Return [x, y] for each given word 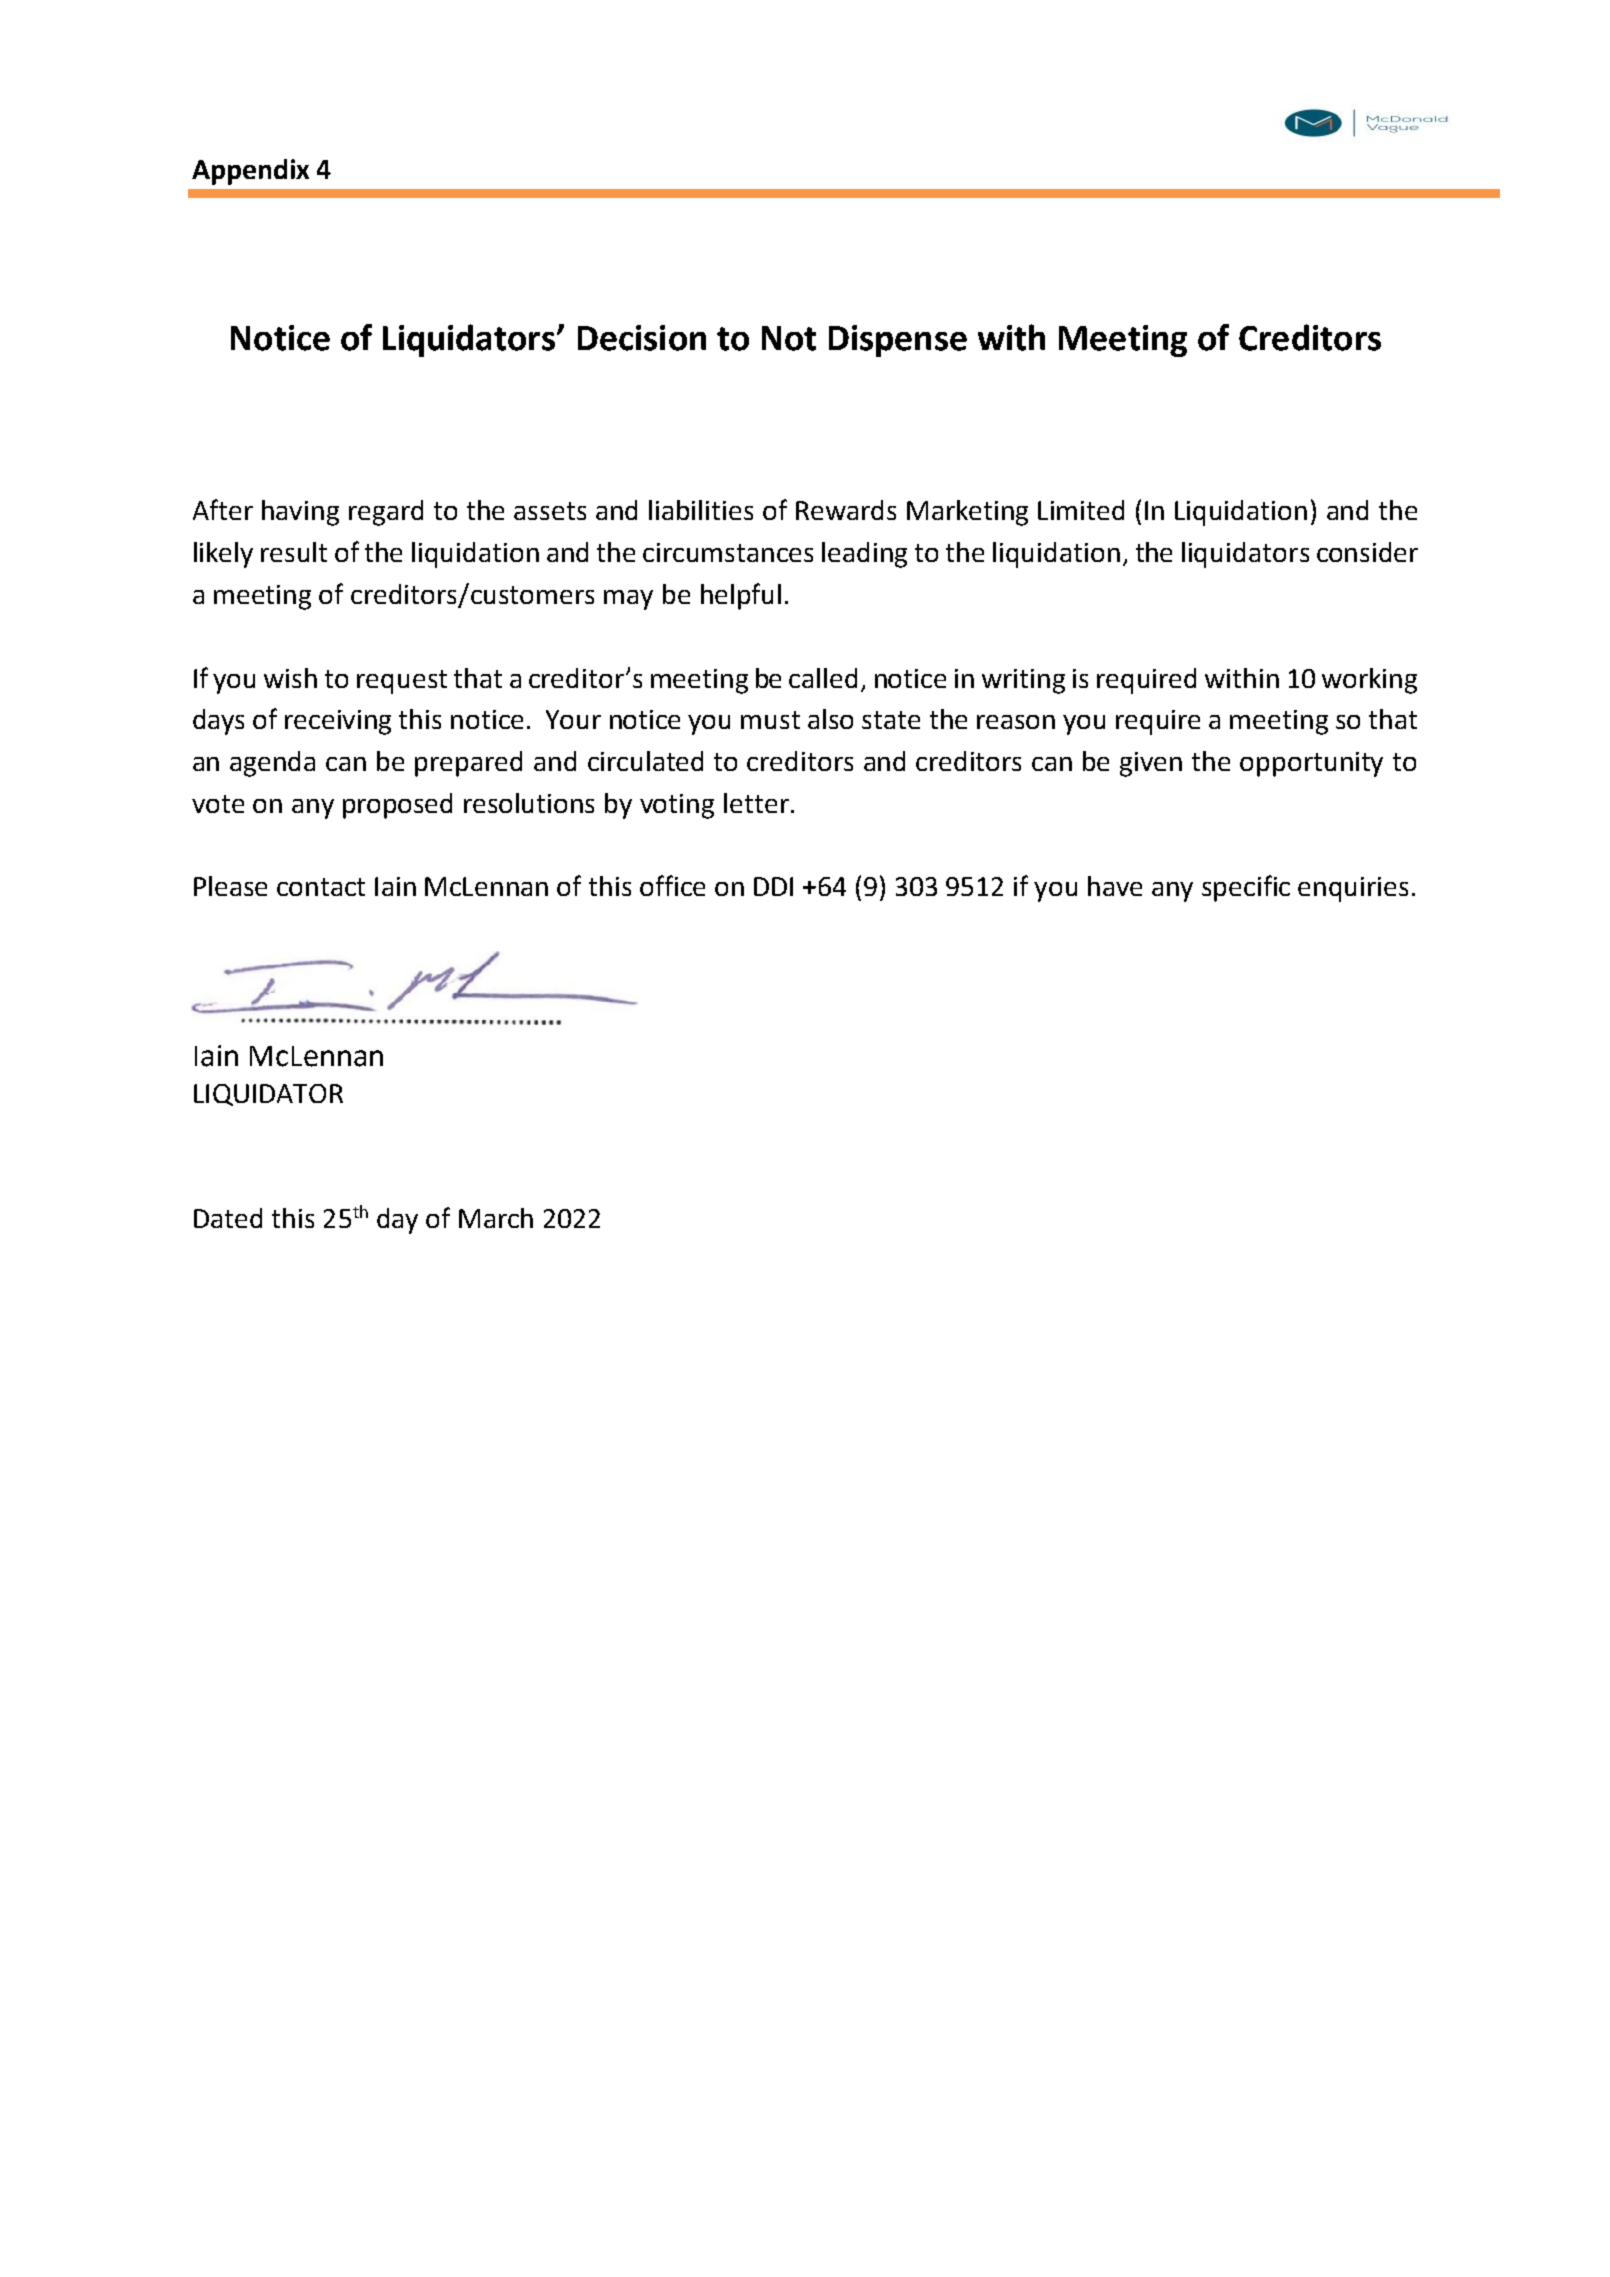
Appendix [250, 172]
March [496, 1218]
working [1369, 681]
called [823, 678]
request [402, 682]
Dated [228, 1218]
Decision [642, 338]
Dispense [898, 341]
